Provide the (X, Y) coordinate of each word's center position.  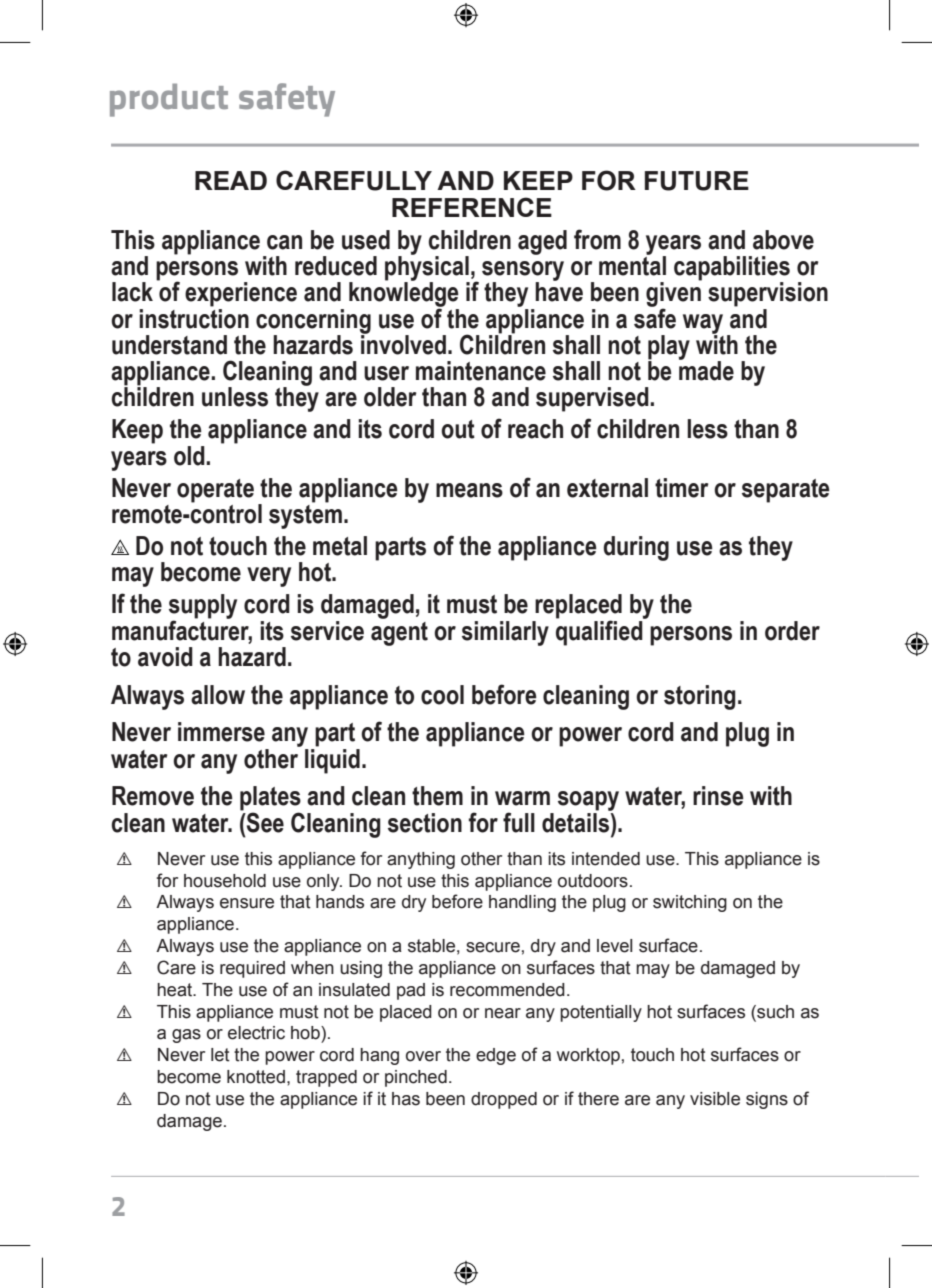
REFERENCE (472, 207)
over (423, 1056)
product (169, 100)
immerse (221, 732)
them (437, 796)
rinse (718, 796)
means (469, 490)
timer (682, 488)
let (220, 1055)
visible (715, 1099)
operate (215, 491)
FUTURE (697, 181)
